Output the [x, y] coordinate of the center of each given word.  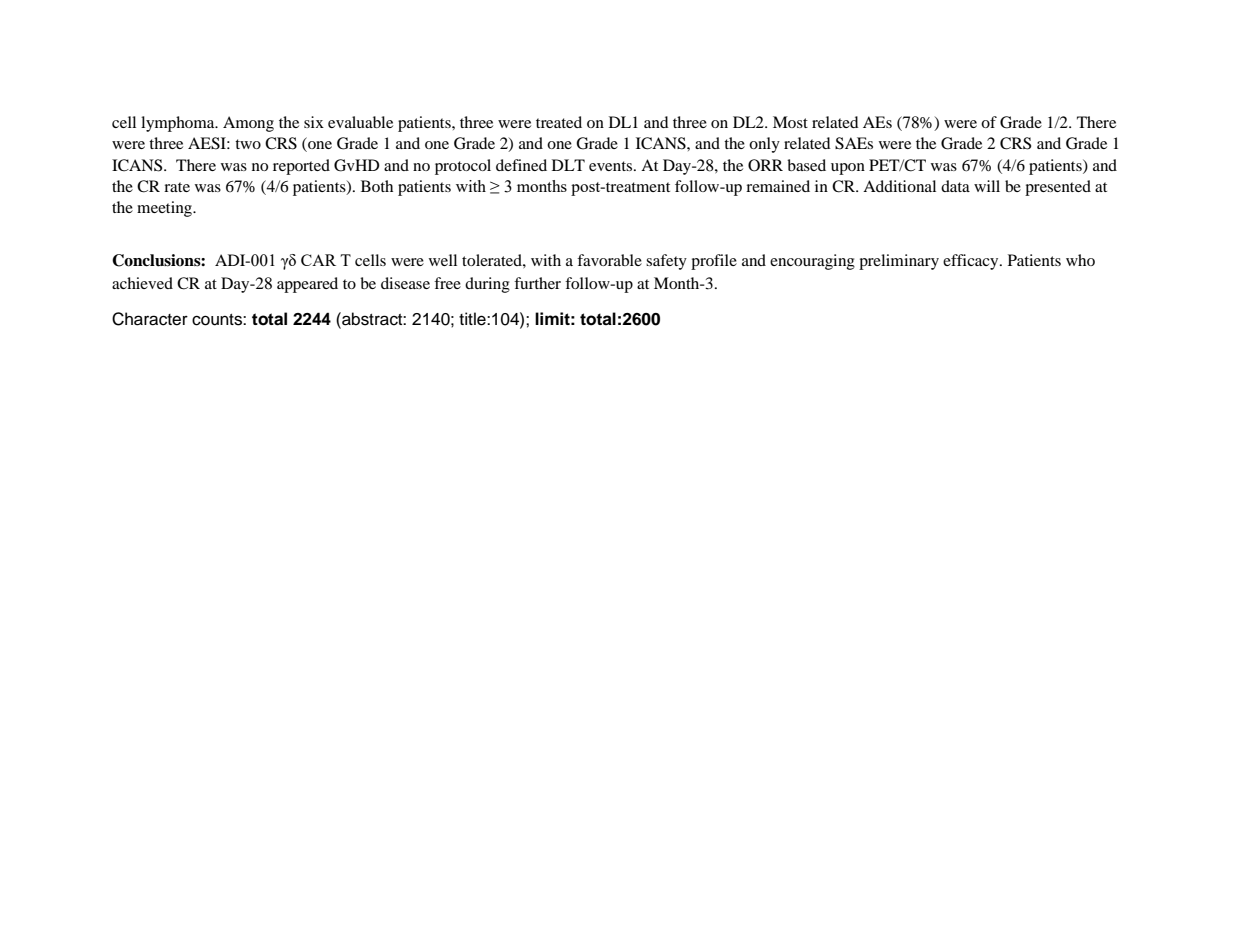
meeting [166, 209]
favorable [609, 260]
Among [248, 124]
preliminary [899, 262]
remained [778, 186]
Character [150, 319]
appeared [307, 285]
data [955, 186]
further [537, 283]
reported [301, 167]
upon [848, 169]
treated [559, 122]
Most [790, 122]
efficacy [972, 262]
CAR [318, 260]
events [612, 166]
